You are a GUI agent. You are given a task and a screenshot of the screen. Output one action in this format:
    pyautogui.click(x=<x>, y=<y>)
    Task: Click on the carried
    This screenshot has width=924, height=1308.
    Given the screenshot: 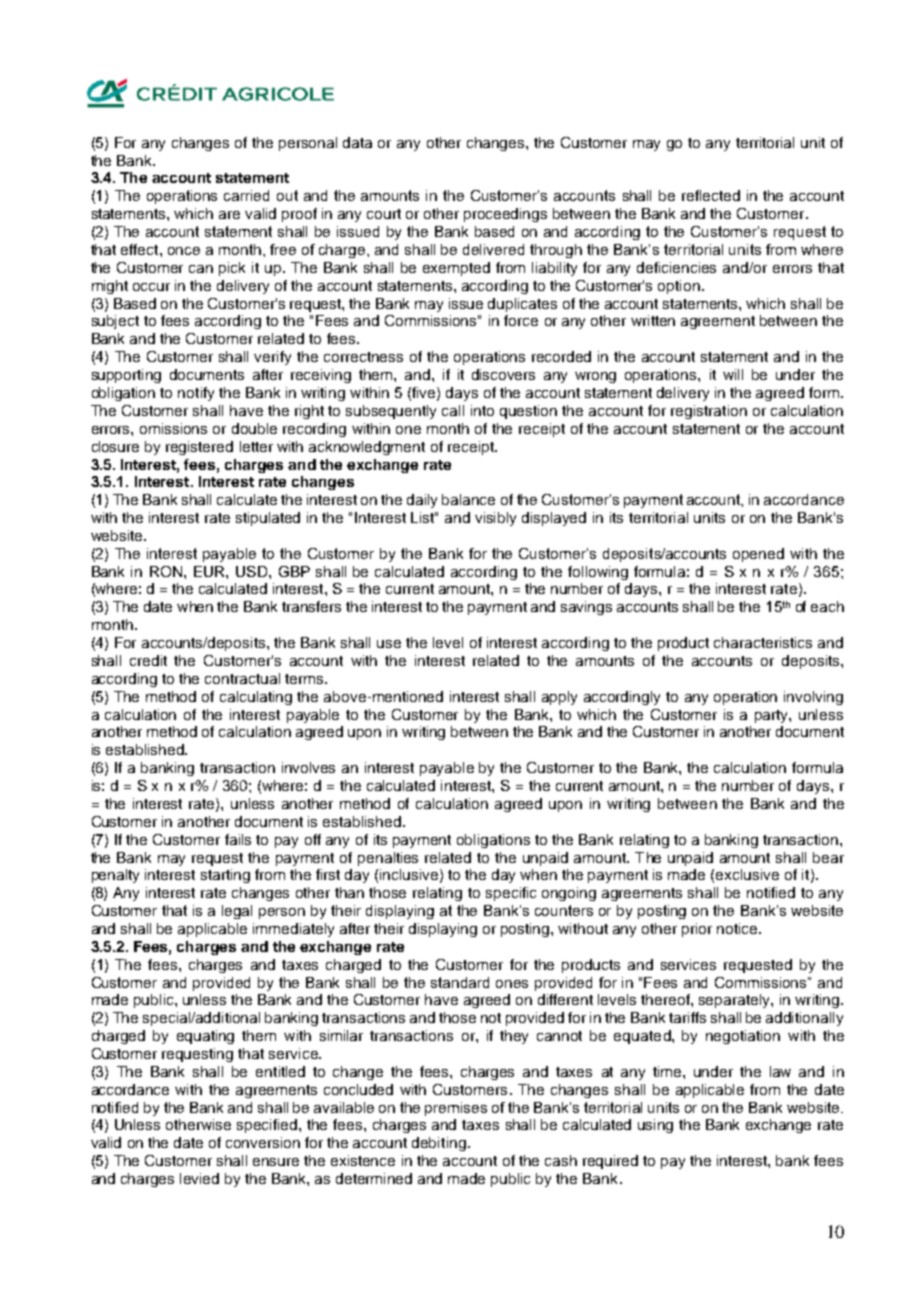 What is the action you would take?
    pyautogui.click(x=246, y=195)
